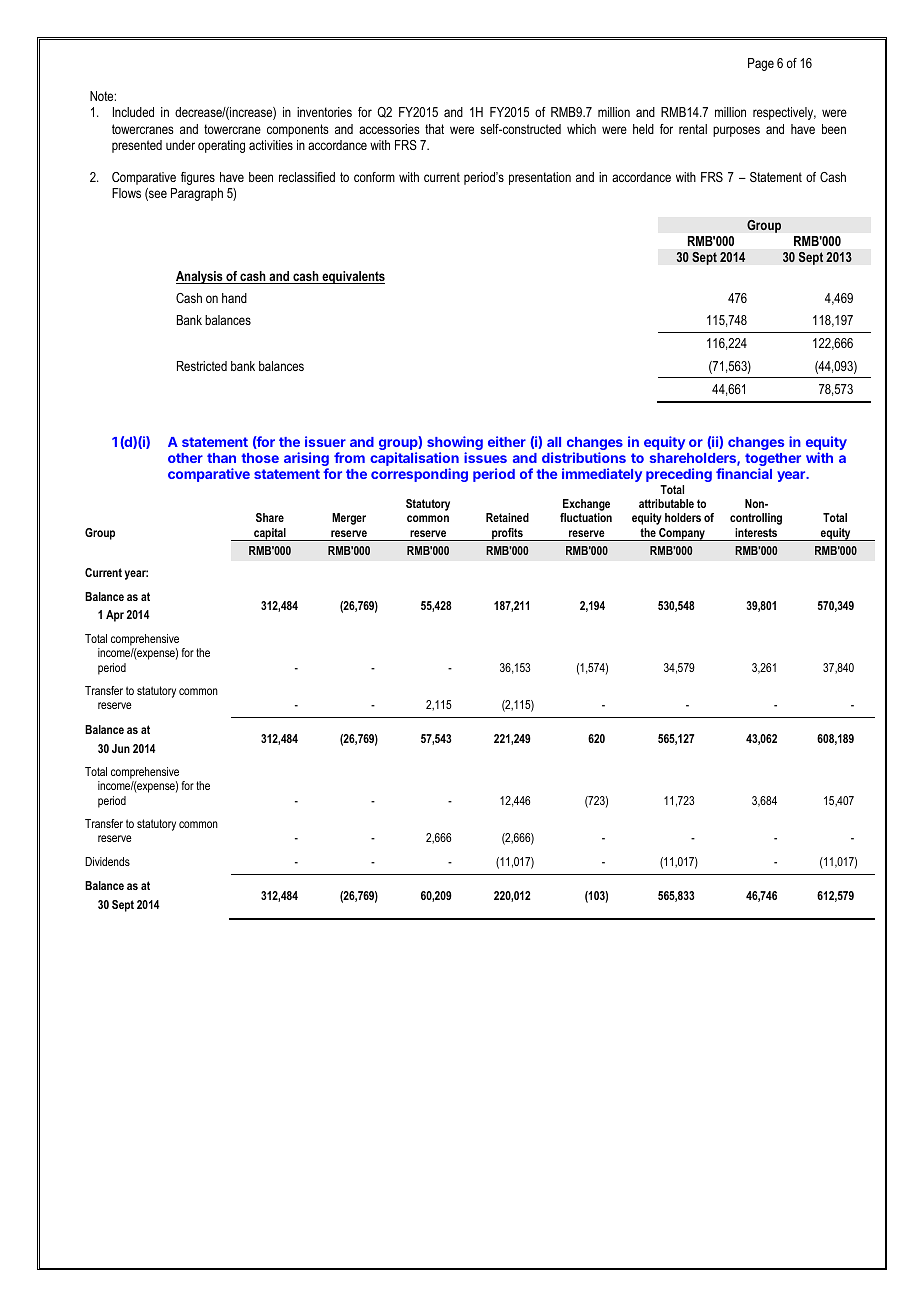  Describe the element at coordinates (115, 616) in the page. I see `Apr` at that location.
